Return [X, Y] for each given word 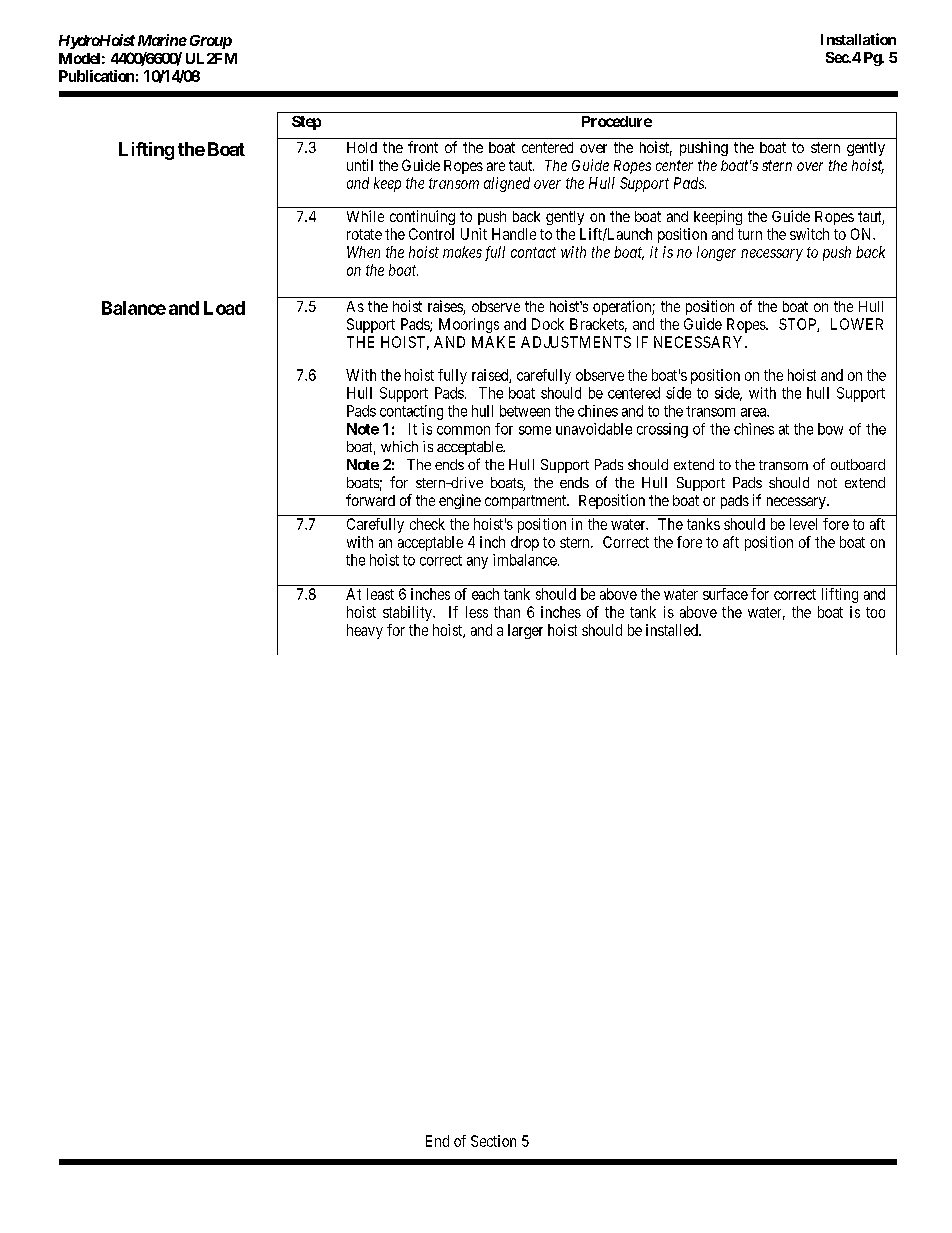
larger [525, 631]
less [477, 612]
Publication [96, 76]
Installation [858, 39]
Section [493, 1141]
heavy [365, 631]
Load [224, 308]
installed [673, 630]
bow [830, 429]
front [423, 147]
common [463, 430]
